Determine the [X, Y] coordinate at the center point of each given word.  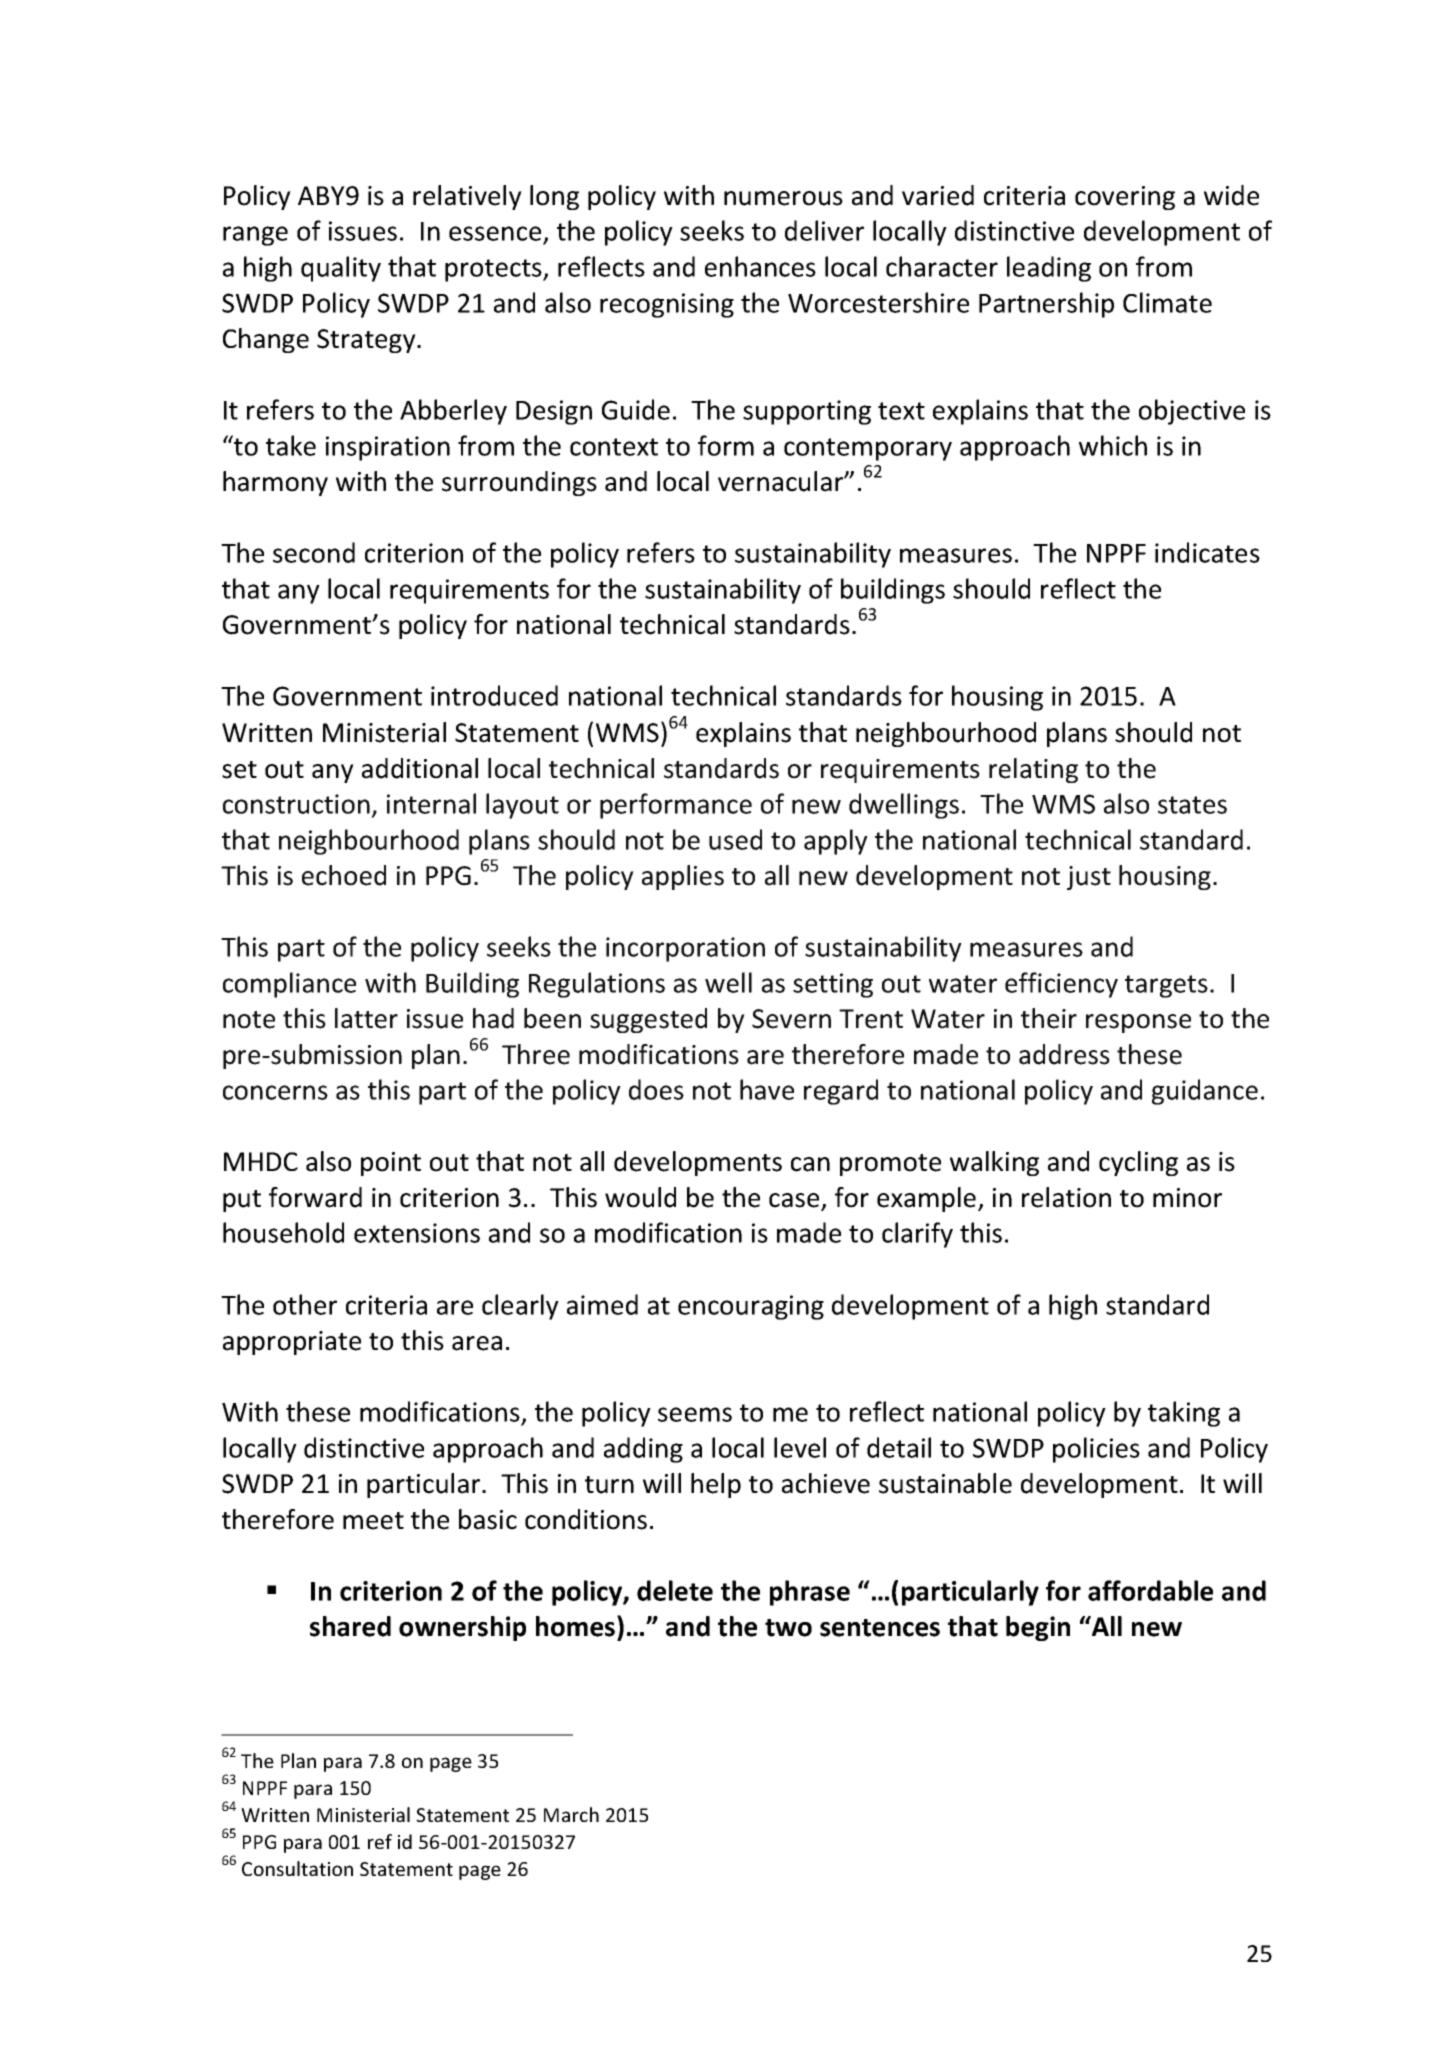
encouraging [751, 1307]
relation [1066, 1197]
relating [1033, 770]
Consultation [297, 1868]
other [305, 1304]
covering [1125, 198]
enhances [760, 266]
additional [420, 768]
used [735, 839]
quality [341, 269]
